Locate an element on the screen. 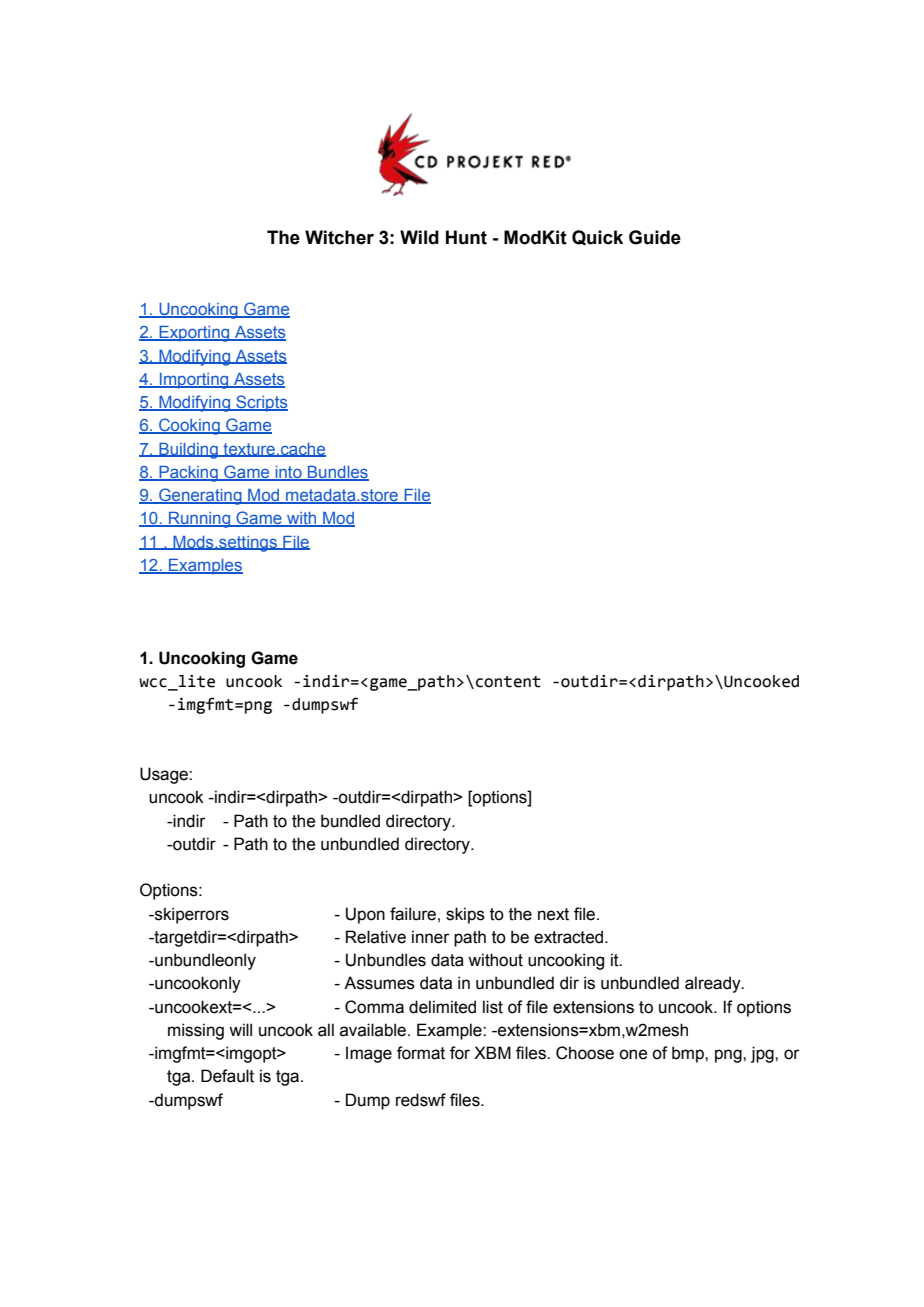 The width and height of the screenshot is (924, 1307). will is located at coordinates (240, 1029).
